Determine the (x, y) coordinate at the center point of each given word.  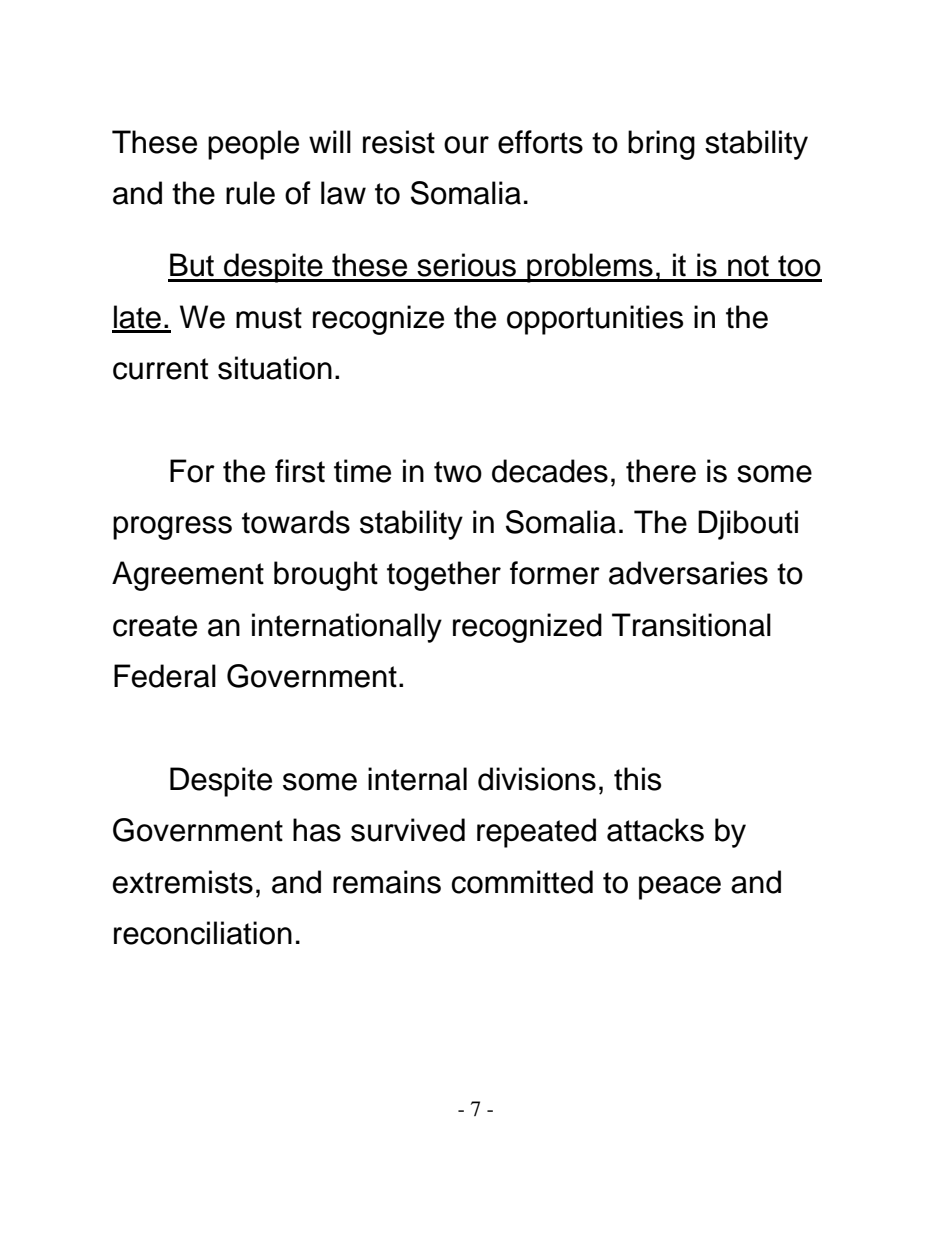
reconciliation (203, 933)
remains (387, 882)
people (253, 145)
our (466, 145)
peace (680, 888)
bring (661, 145)
